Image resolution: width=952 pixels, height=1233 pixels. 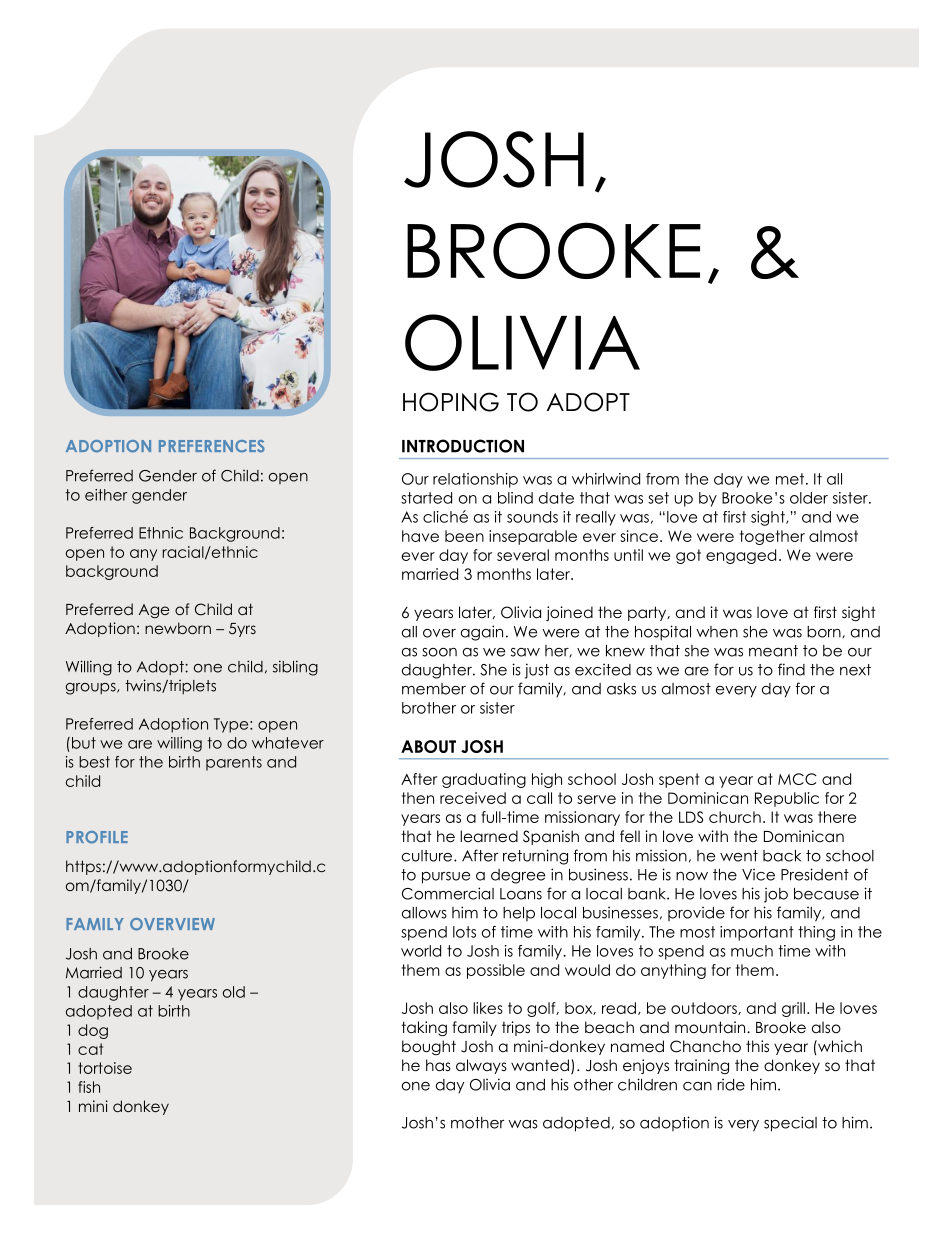 I want to click on PREFERENCES, so click(x=212, y=446).
